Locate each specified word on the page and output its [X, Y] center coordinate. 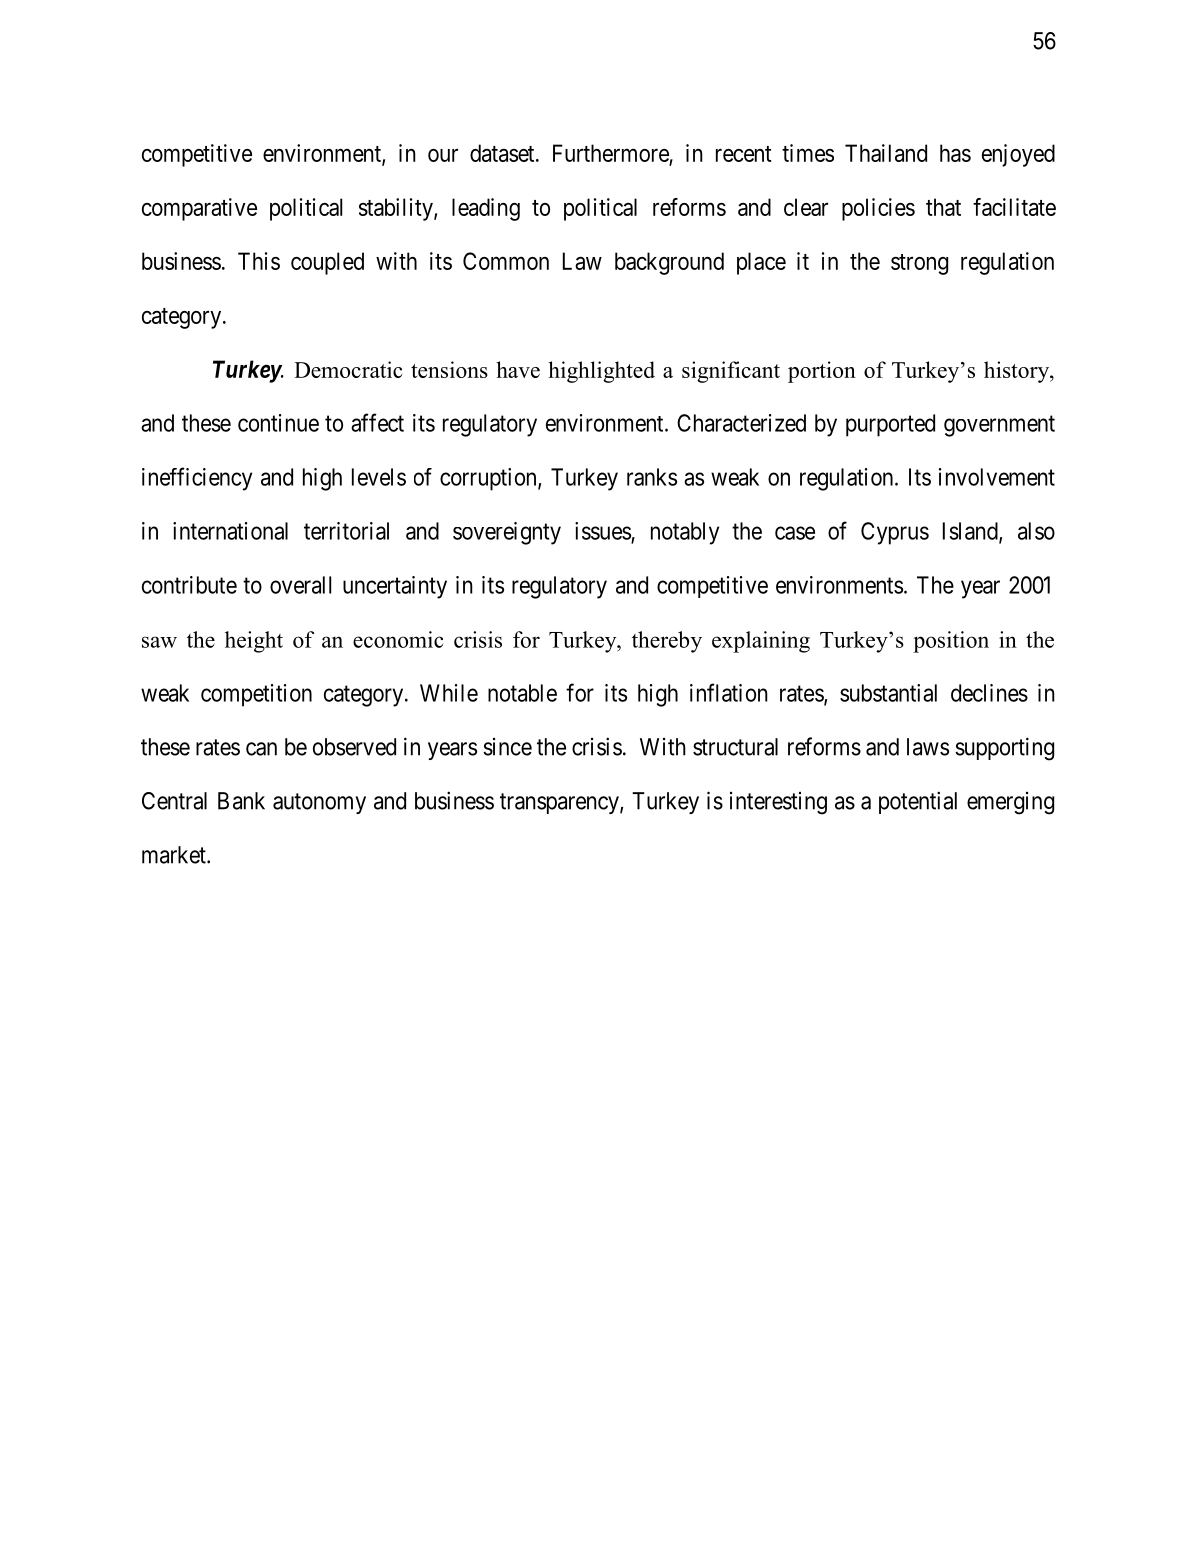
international [230, 531]
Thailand [886, 153]
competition [256, 695]
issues [603, 531]
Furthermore [611, 154]
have [518, 369]
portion [822, 372]
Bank [241, 801]
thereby [667, 642]
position [951, 642]
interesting [778, 803]
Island [971, 532]
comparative [199, 209]
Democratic [348, 369]
